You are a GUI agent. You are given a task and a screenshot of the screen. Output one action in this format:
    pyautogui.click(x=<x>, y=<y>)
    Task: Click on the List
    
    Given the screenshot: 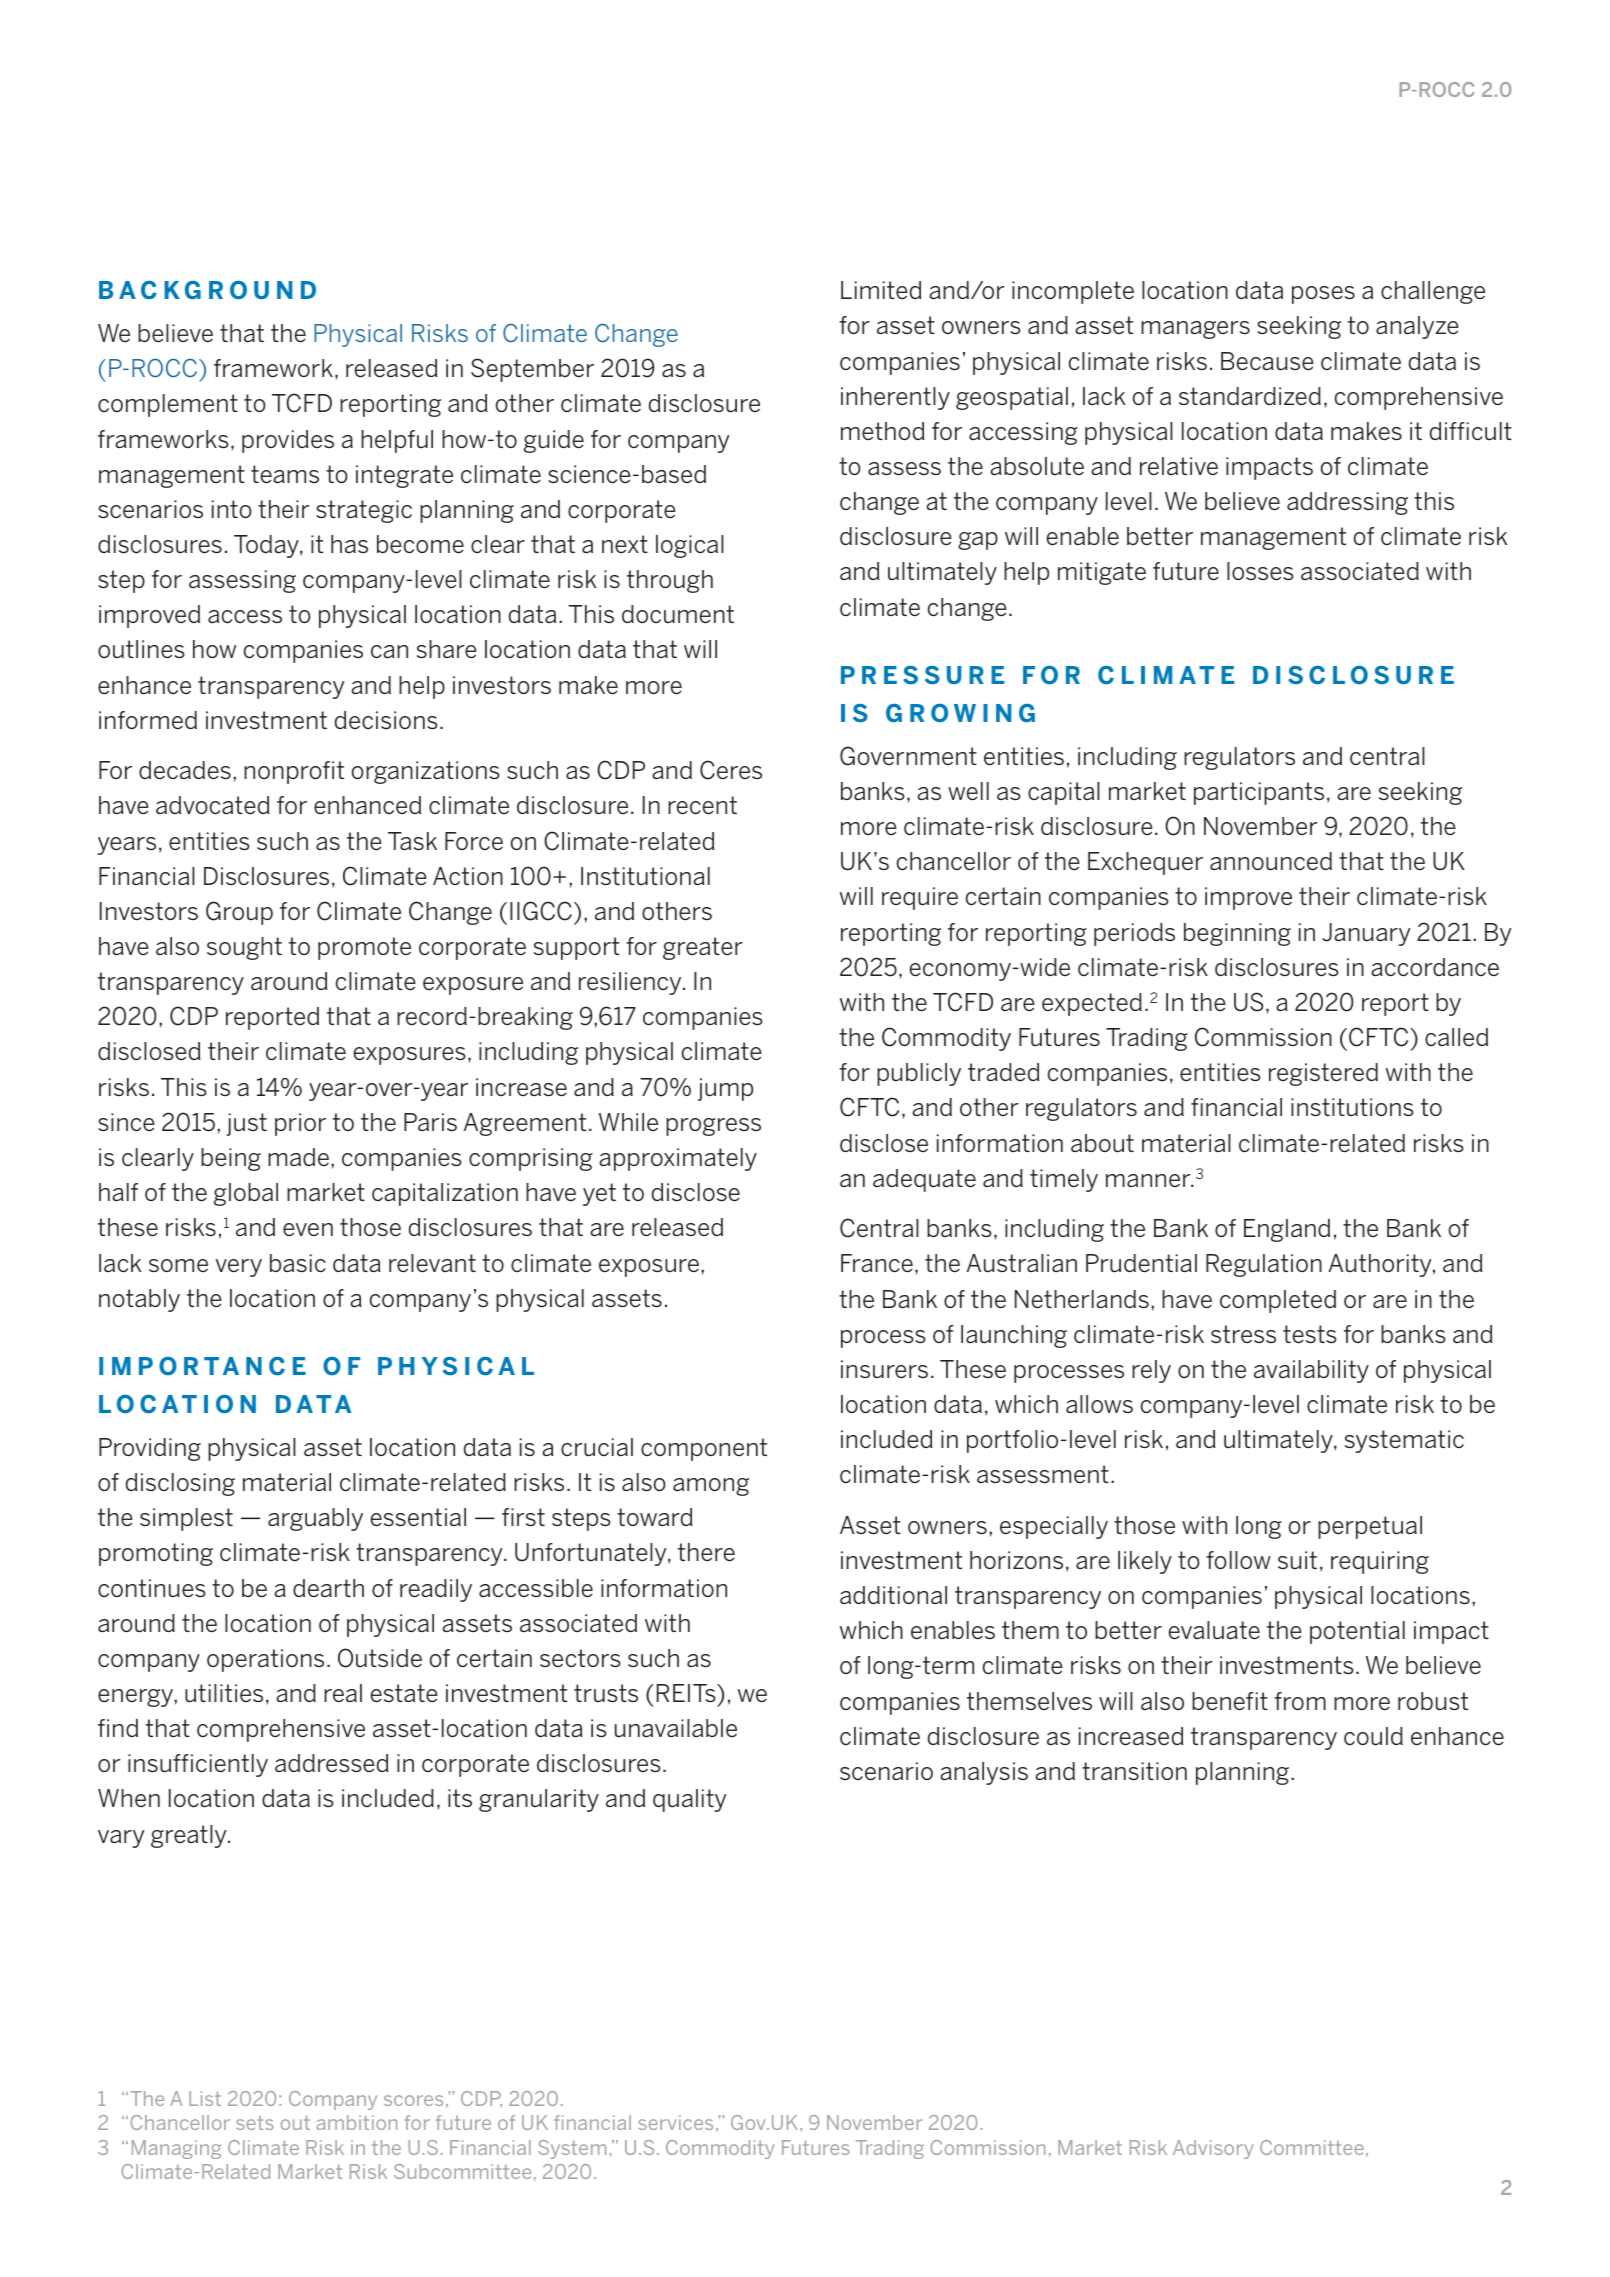 What is the action you would take?
    pyautogui.click(x=205, y=2098)
